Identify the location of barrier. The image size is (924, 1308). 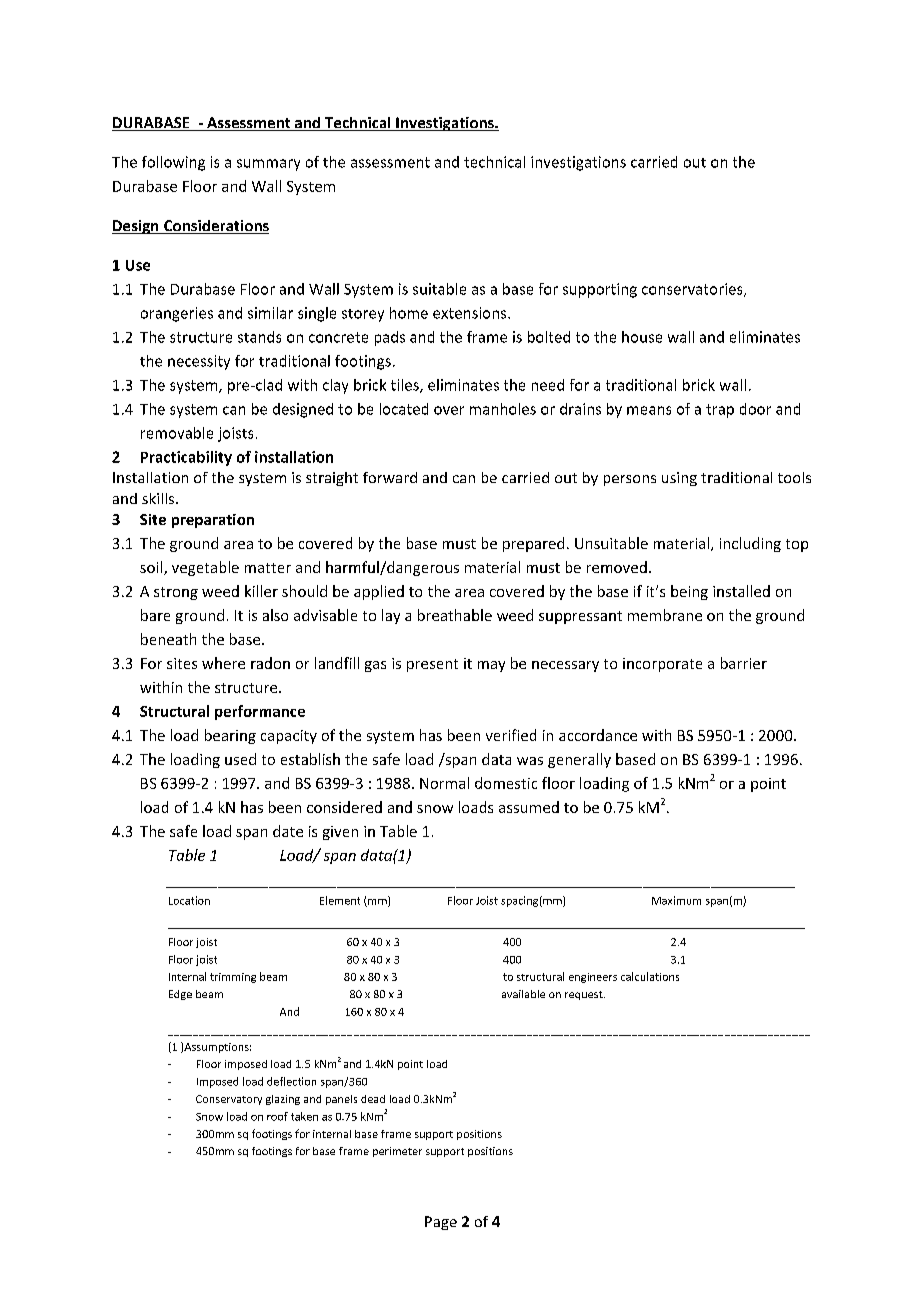
(744, 663).
